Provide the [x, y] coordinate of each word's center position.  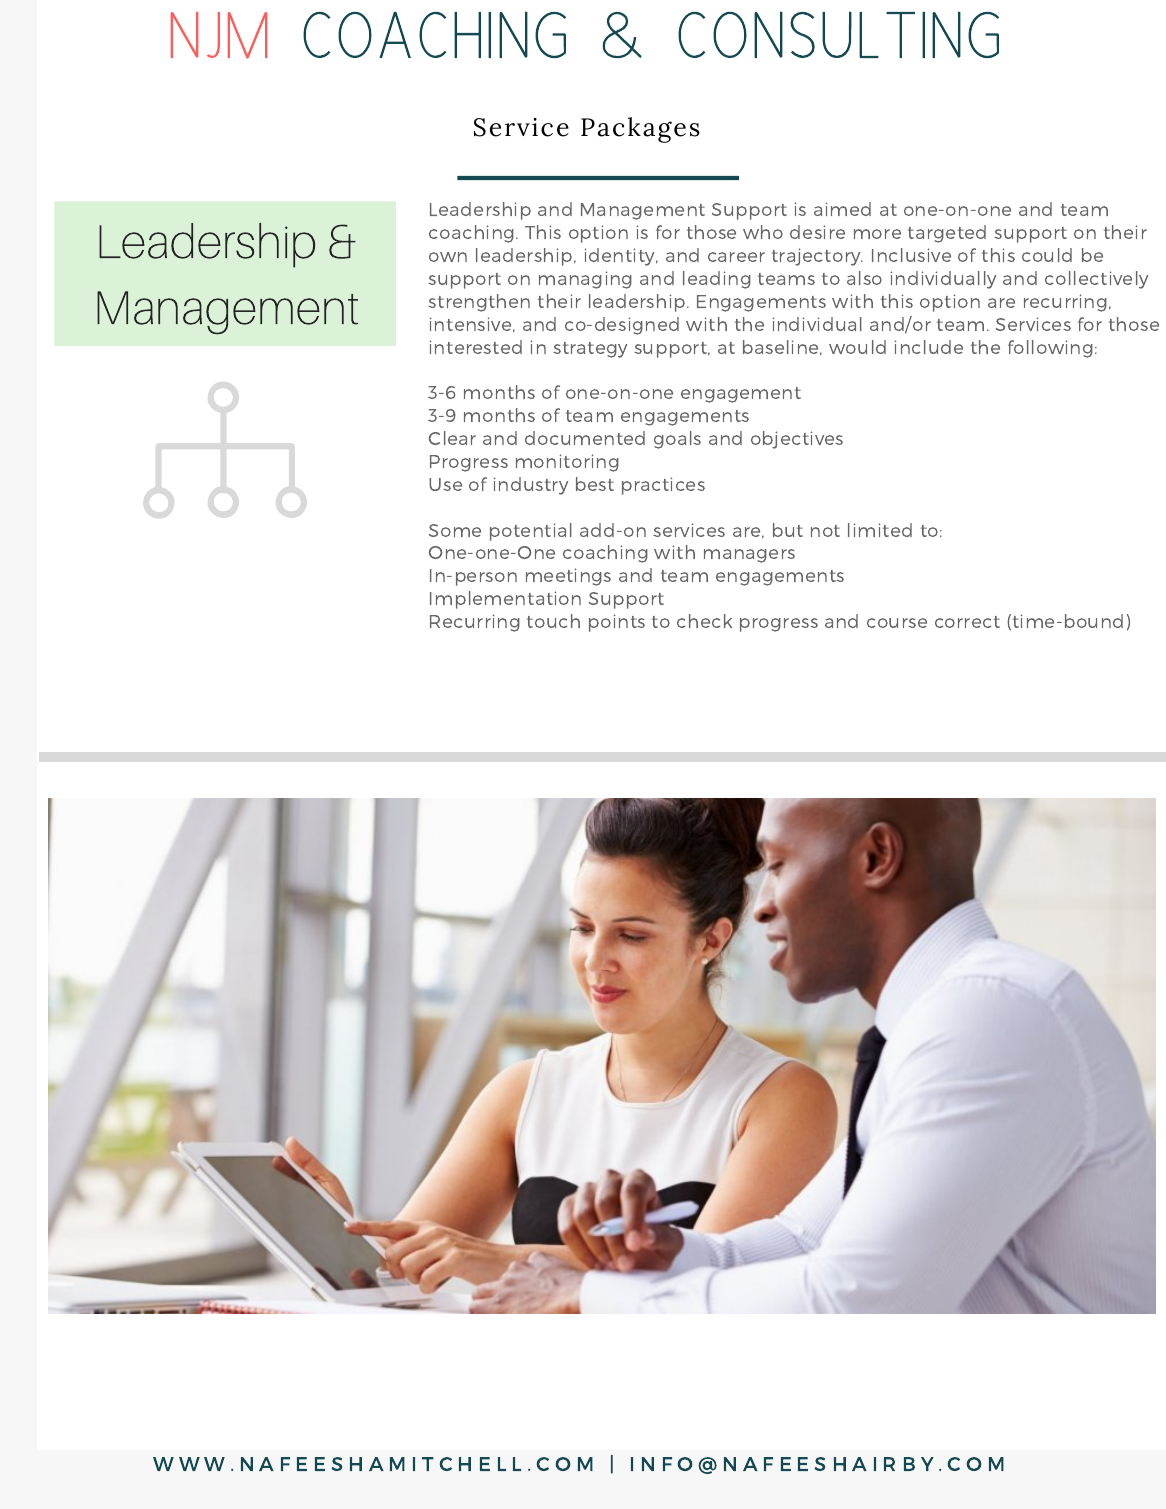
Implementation [505, 600]
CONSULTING [838, 34]
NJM [219, 35]
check [704, 621]
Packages [640, 130]
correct [967, 622]
